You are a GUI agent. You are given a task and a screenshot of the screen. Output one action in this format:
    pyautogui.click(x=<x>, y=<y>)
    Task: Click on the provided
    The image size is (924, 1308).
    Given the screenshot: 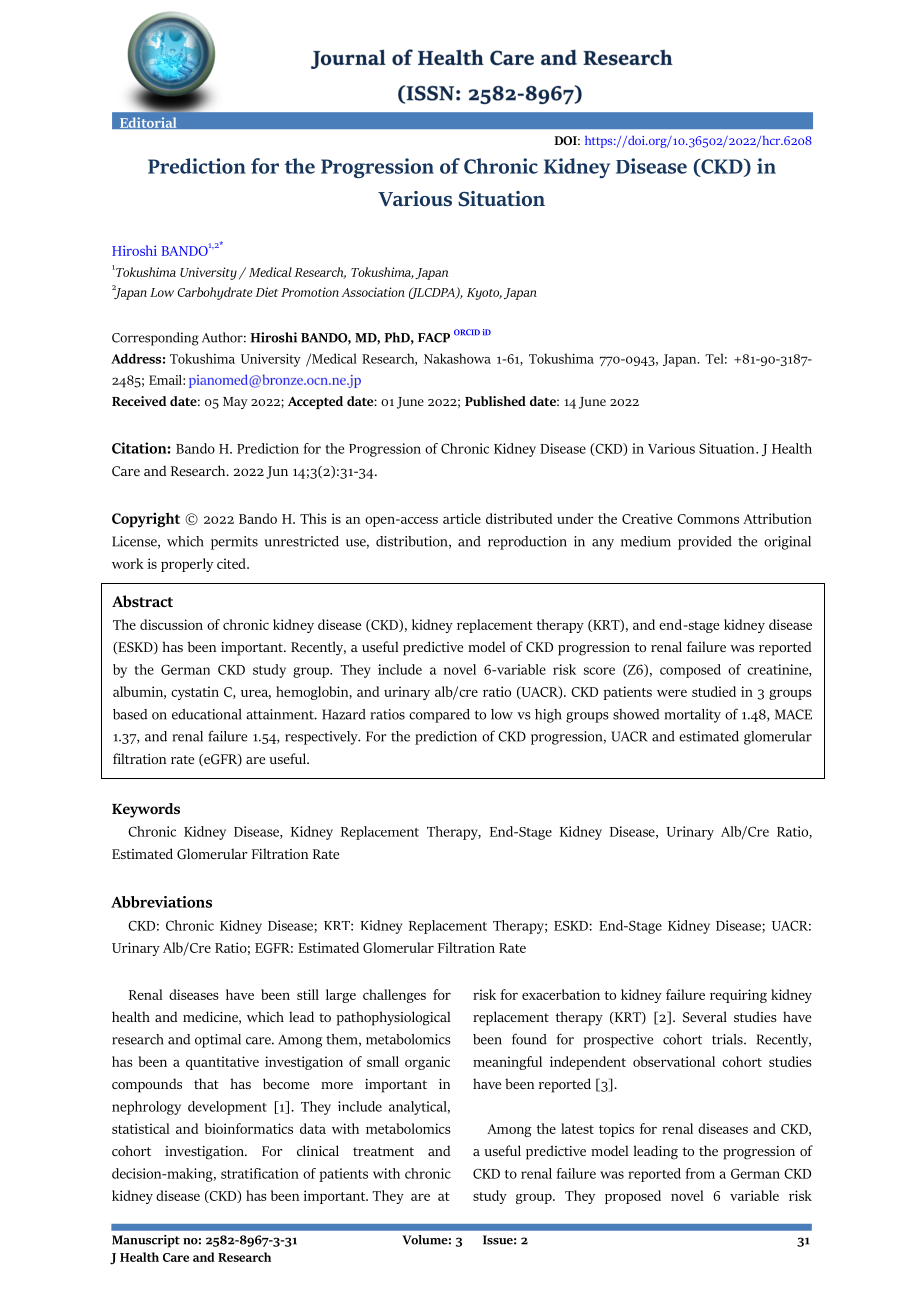 What is the action you would take?
    pyautogui.click(x=705, y=543)
